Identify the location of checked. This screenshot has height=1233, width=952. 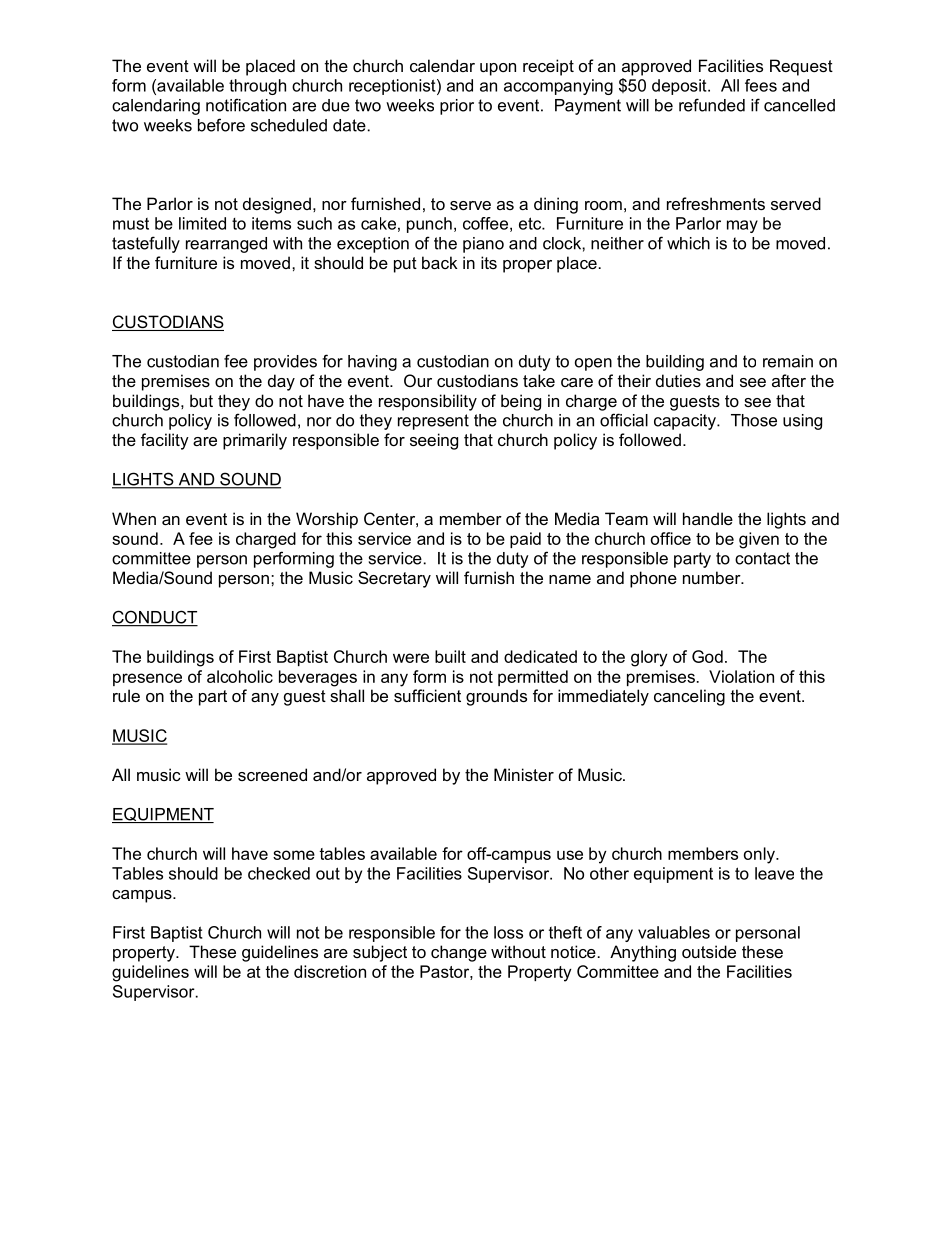
(279, 873).
